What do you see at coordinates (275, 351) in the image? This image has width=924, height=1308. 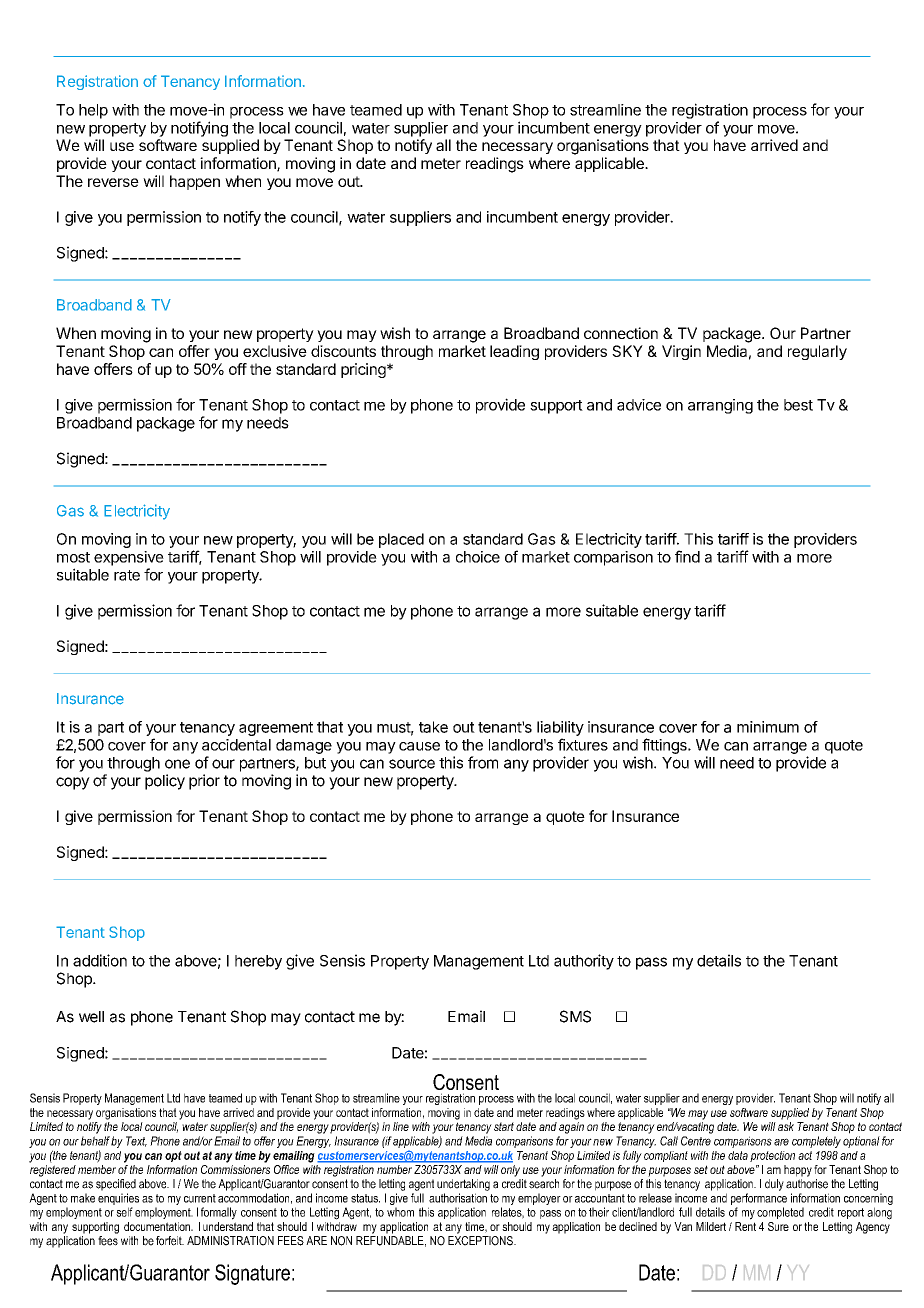 I see `exclusive` at bounding box center [275, 351].
